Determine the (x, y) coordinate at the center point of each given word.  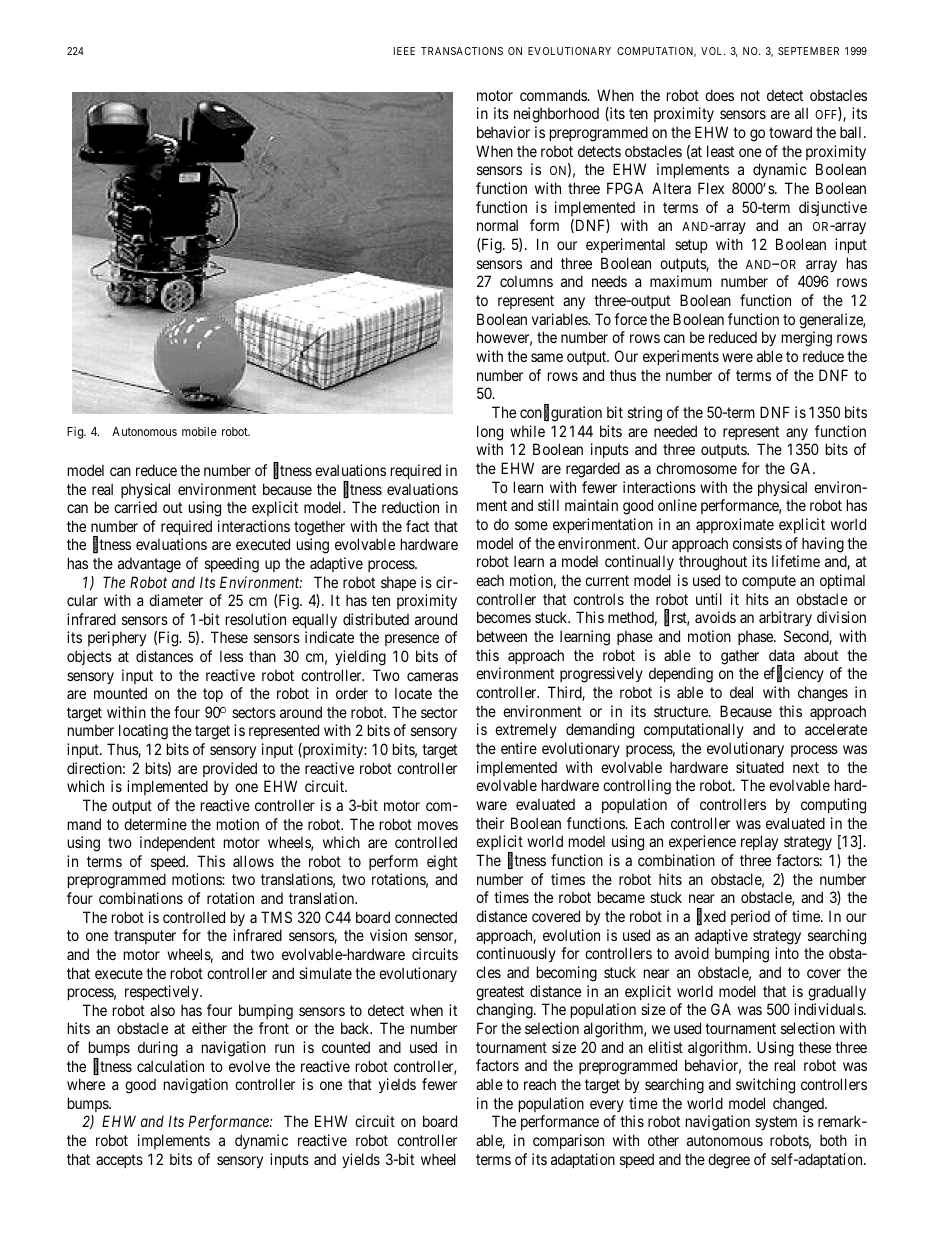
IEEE (404, 51)
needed (675, 431)
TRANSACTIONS (462, 51)
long (490, 433)
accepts (119, 1161)
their (490, 823)
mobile (199, 431)
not (750, 95)
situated (760, 767)
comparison (568, 1141)
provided (230, 769)
